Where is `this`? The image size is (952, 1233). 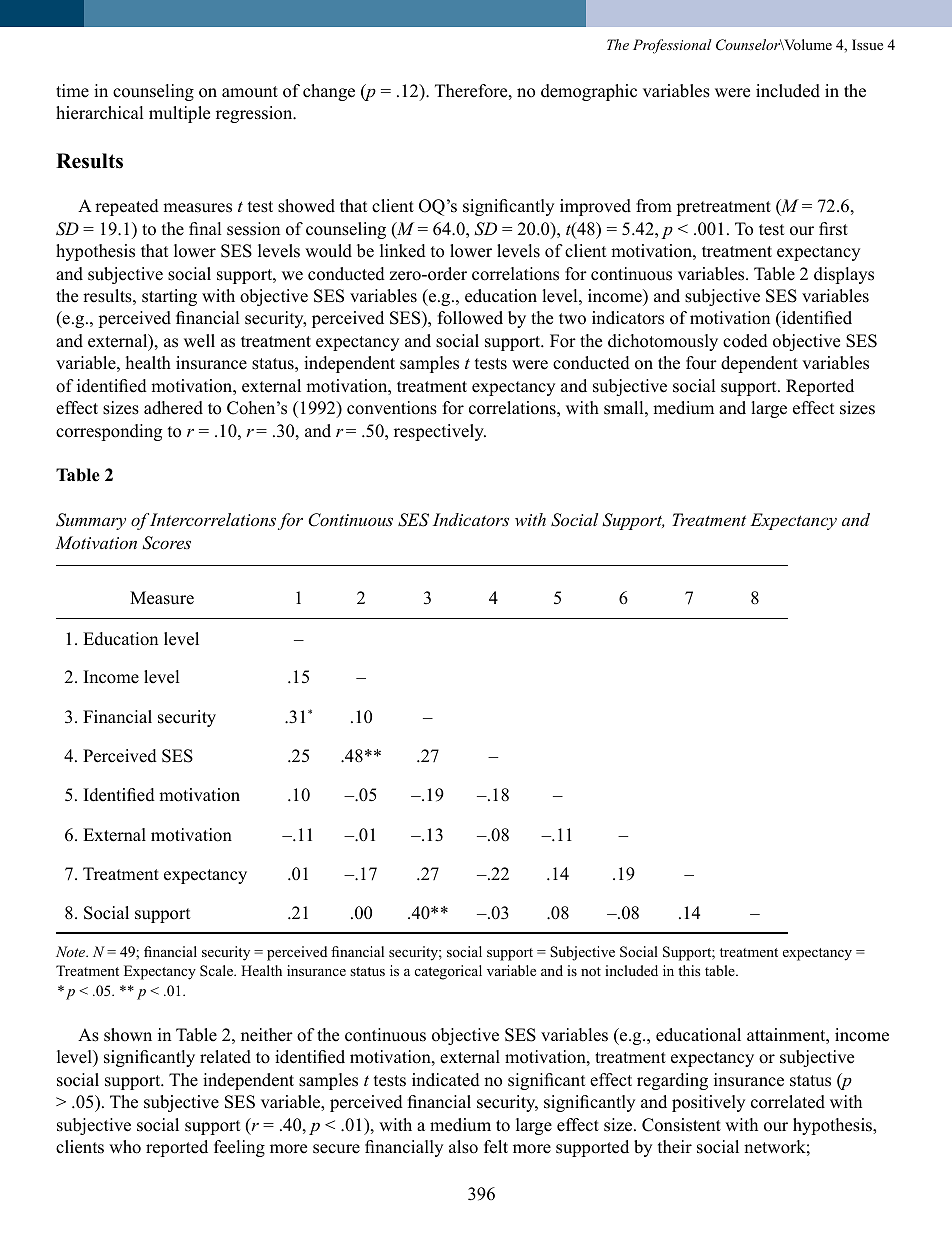 this is located at coordinates (689, 970).
